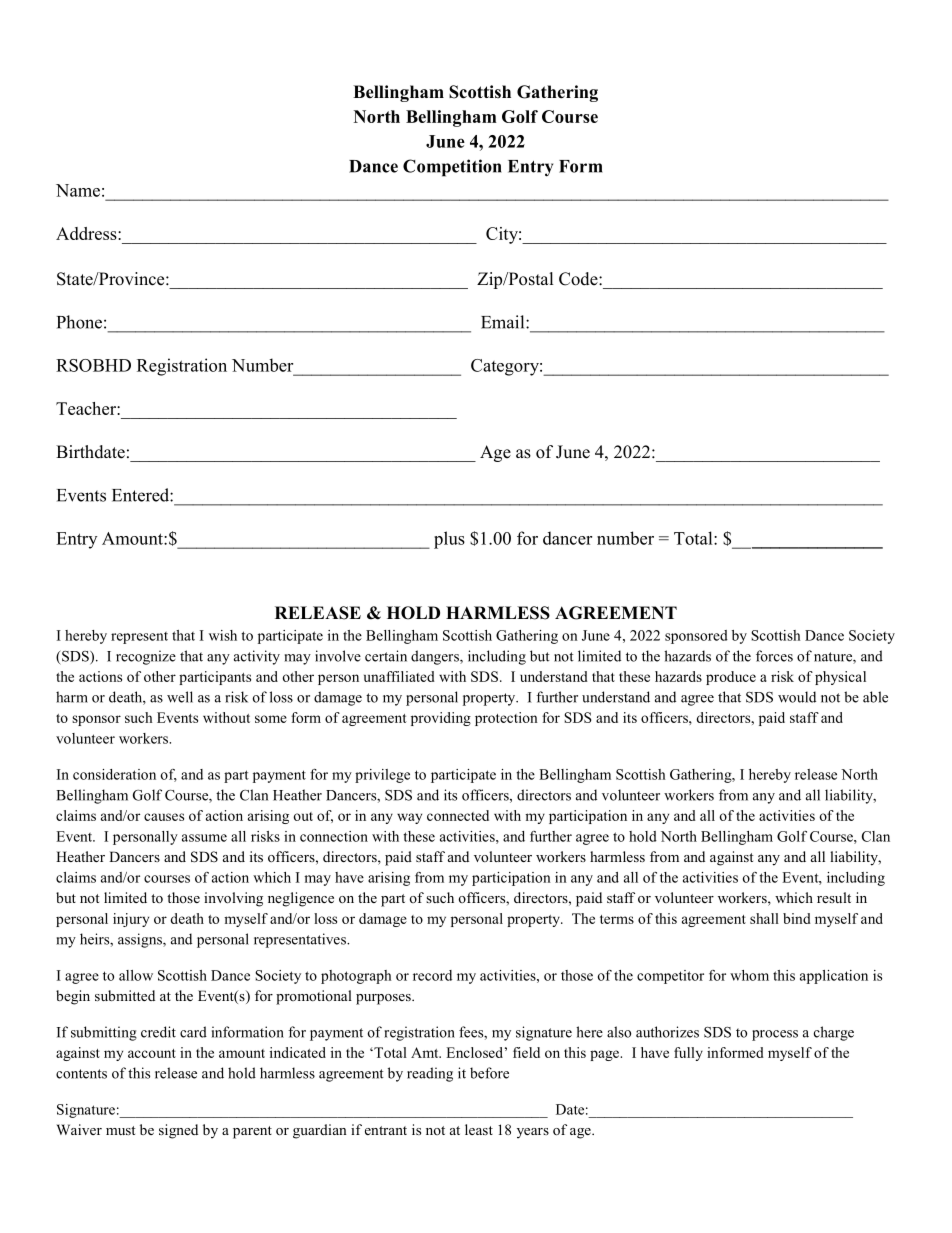 The width and height of the screenshot is (952, 1233). I want to click on plus, so click(449, 540).
